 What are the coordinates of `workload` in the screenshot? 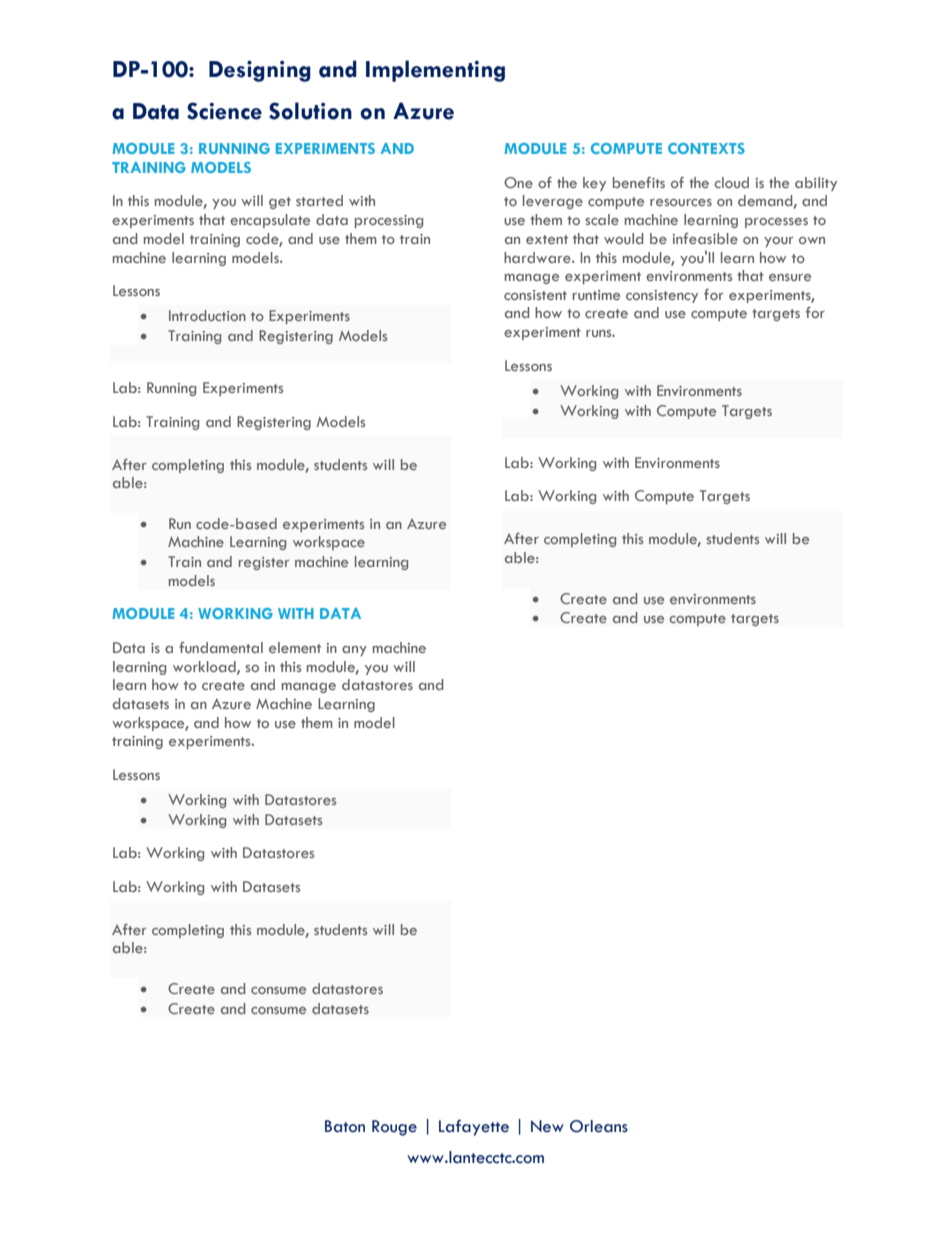 It's located at (205, 667).
